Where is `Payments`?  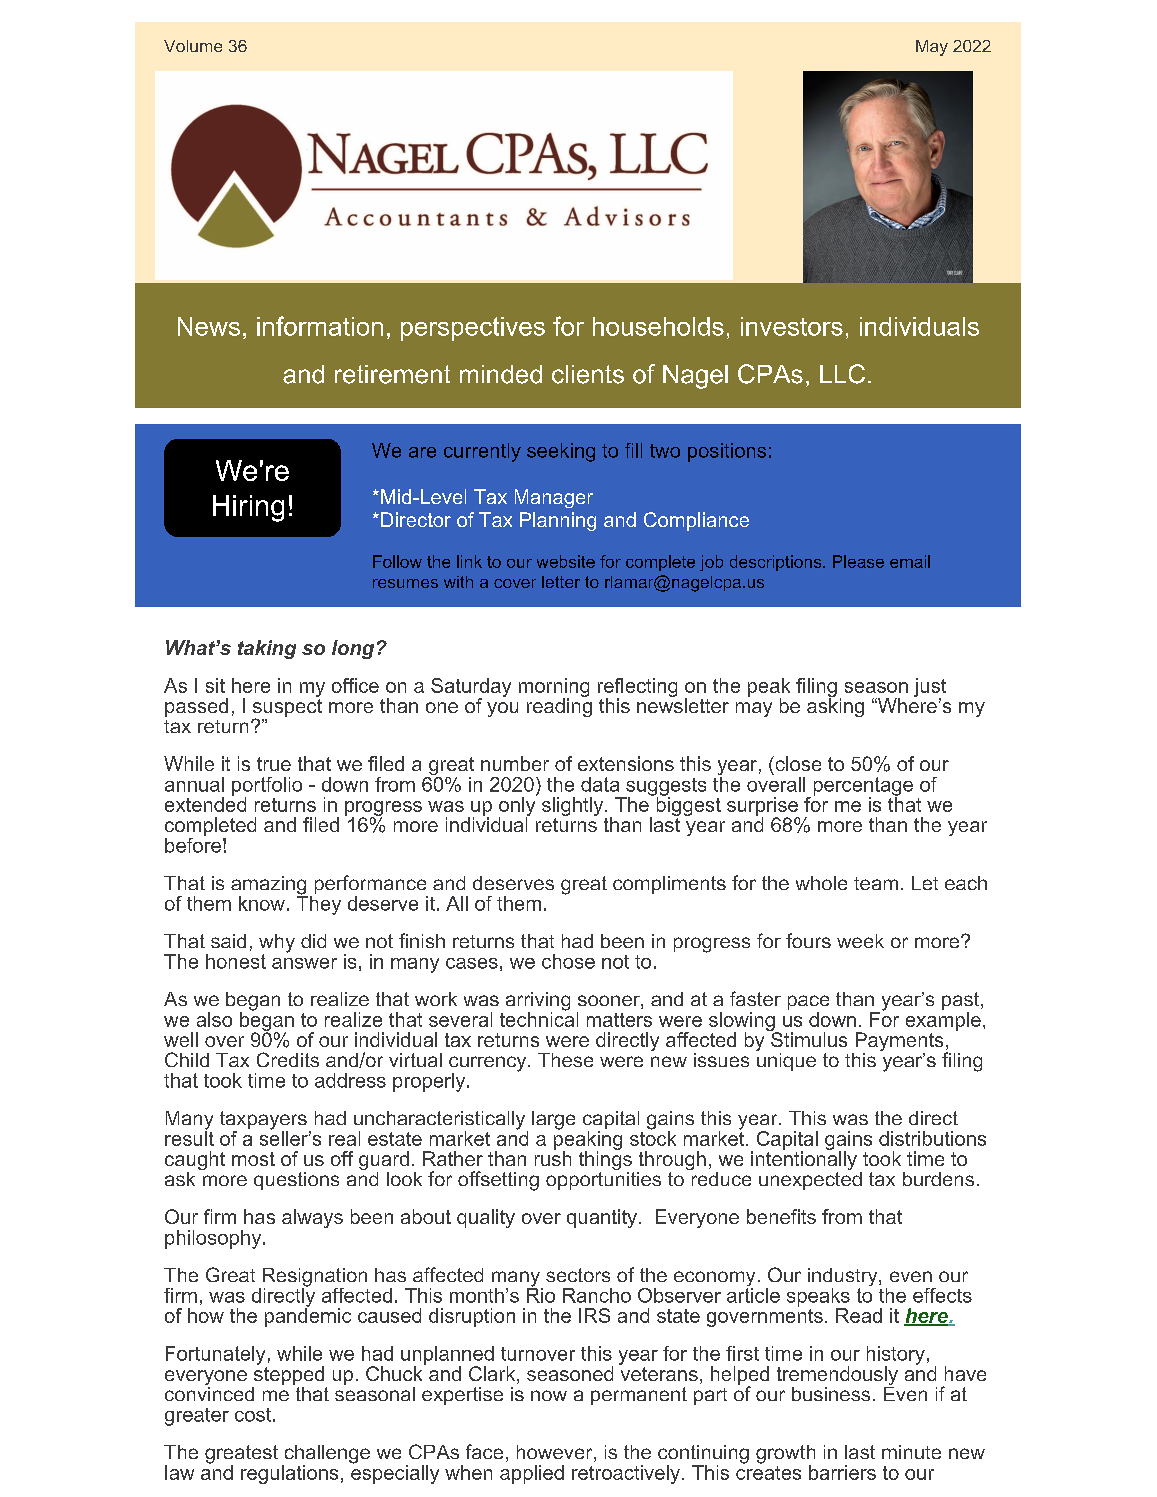 Payments is located at coordinates (899, 1043).
